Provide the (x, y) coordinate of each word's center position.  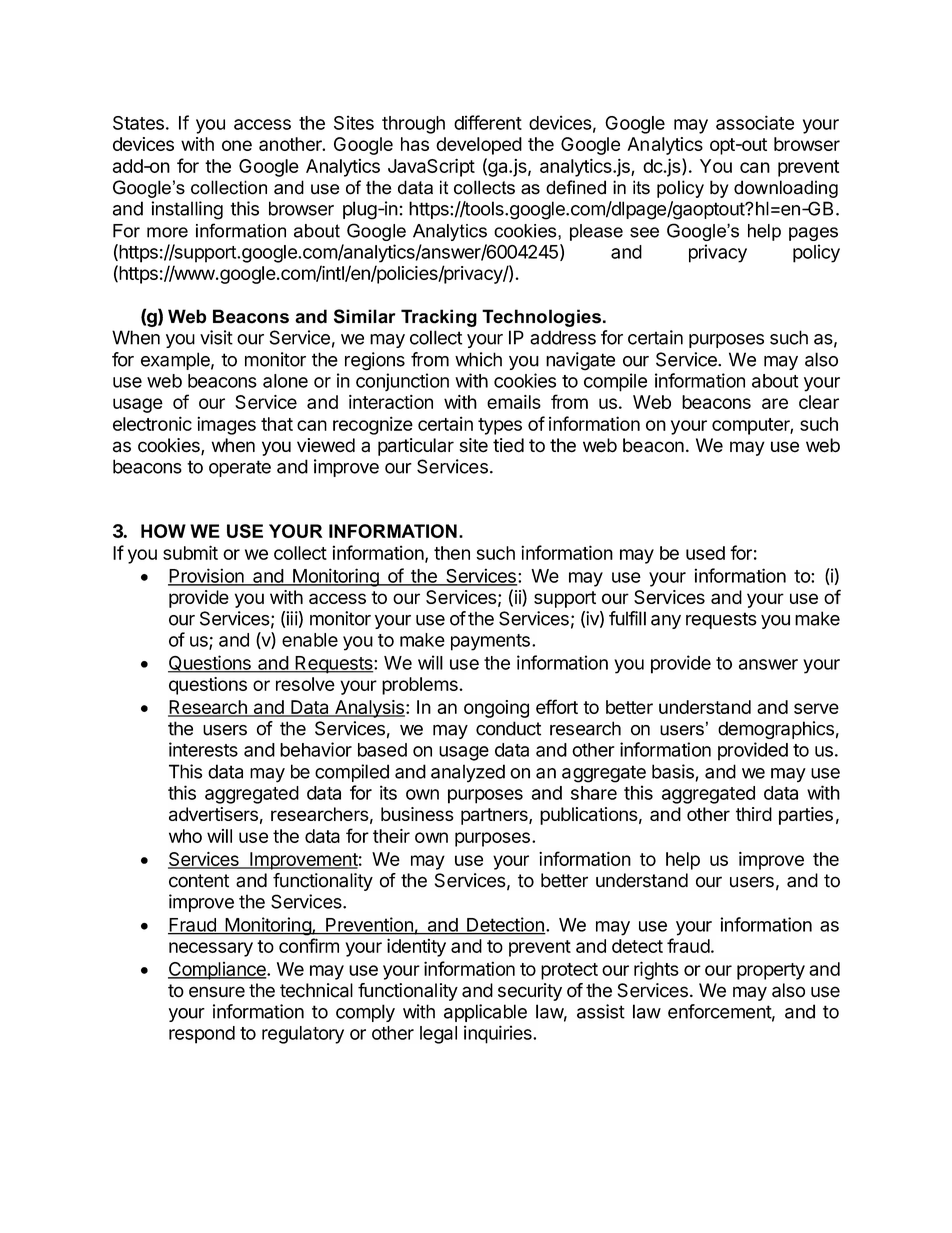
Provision (207, 576)
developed (479, 146)
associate (755, 122)
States (138, 123)
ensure (217, 992)
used (705, 553)
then (452, 553)
